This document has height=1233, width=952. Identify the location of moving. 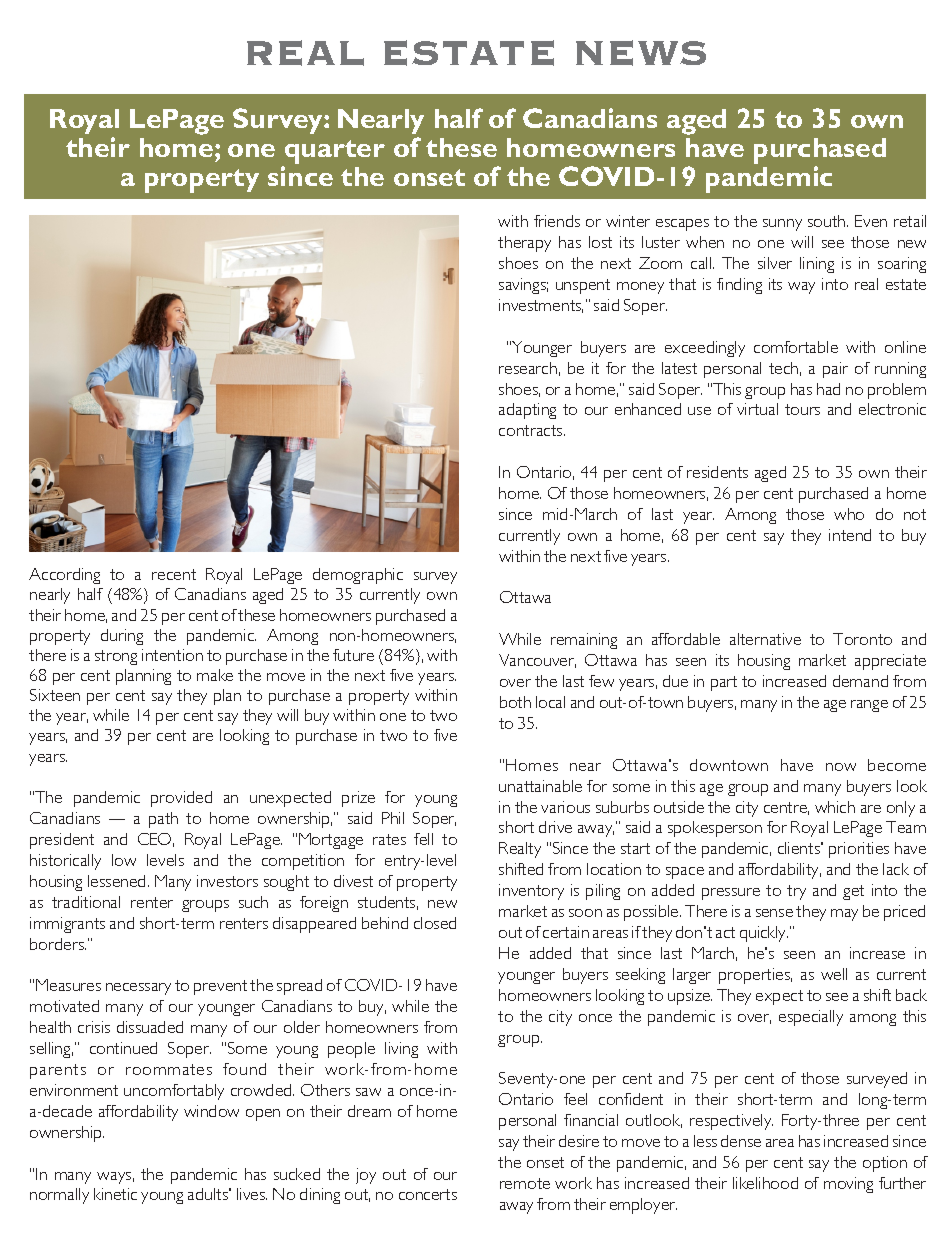
(848, 1185).
